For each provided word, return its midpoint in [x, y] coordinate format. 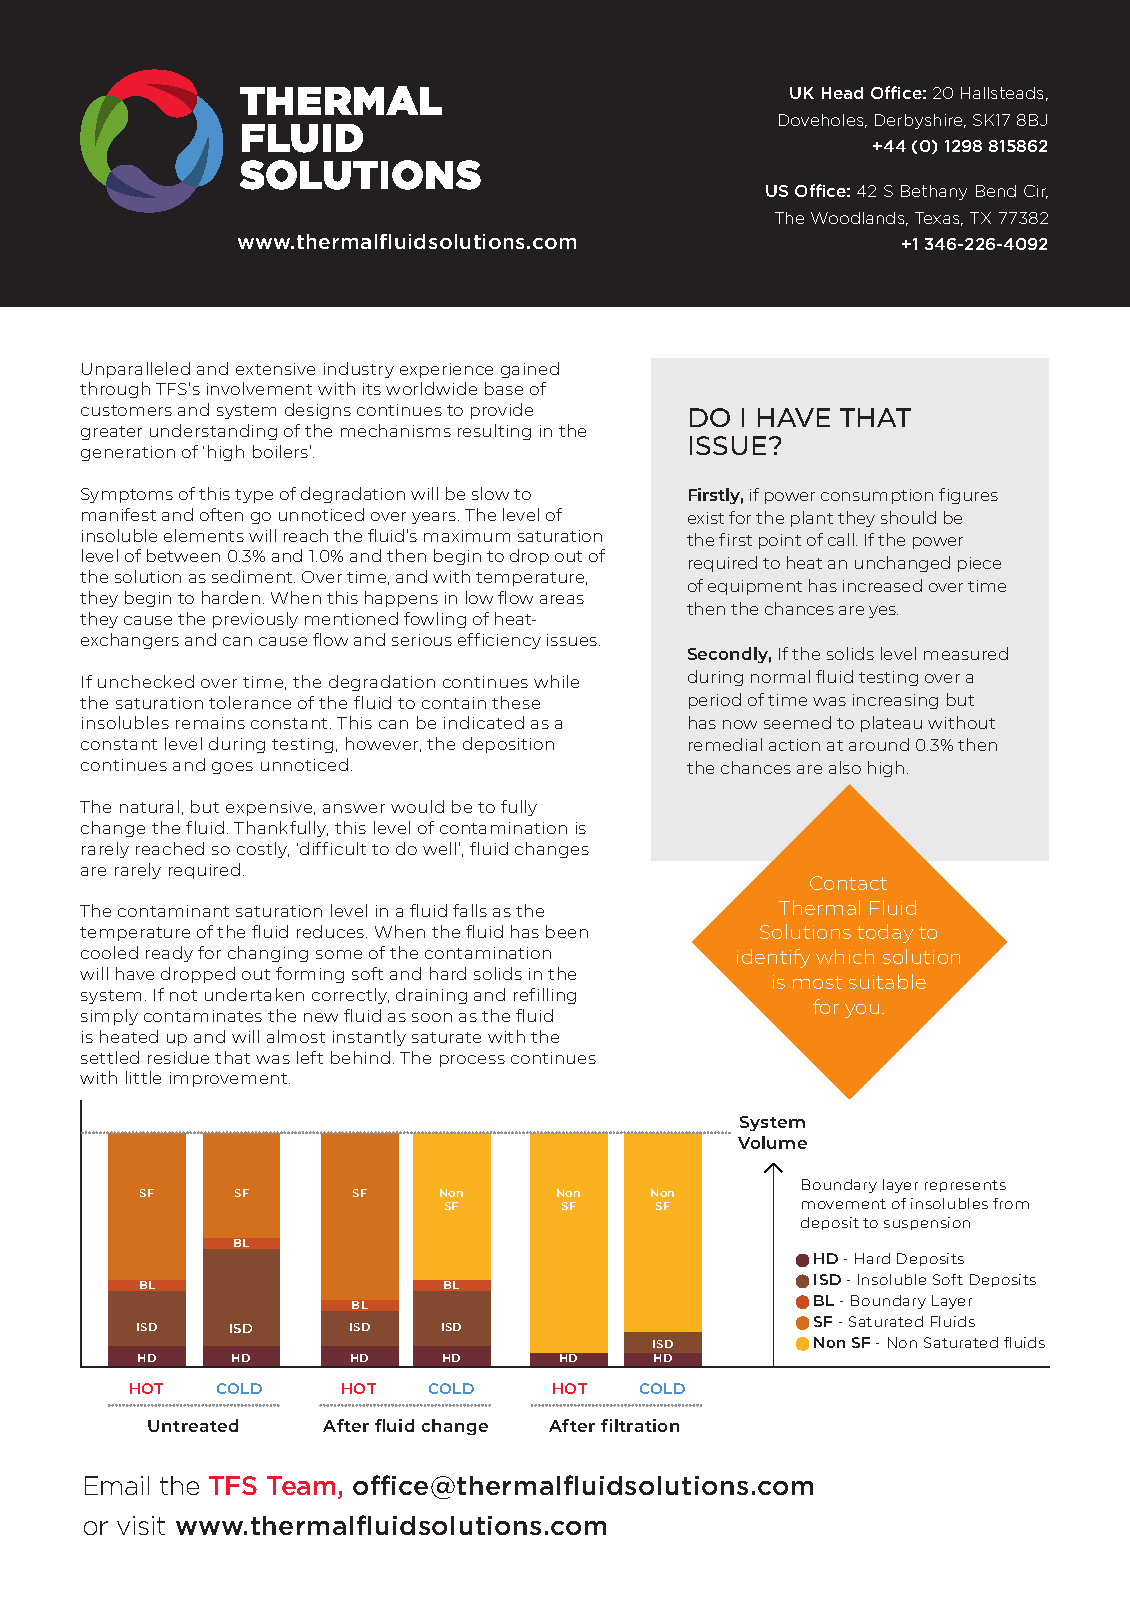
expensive [270, 808]
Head [842, 93]
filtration [640, 1425]
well [439, 848]
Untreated [193, 1425]
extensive [275, 369]
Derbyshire [920, 121]
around [879, 744]
